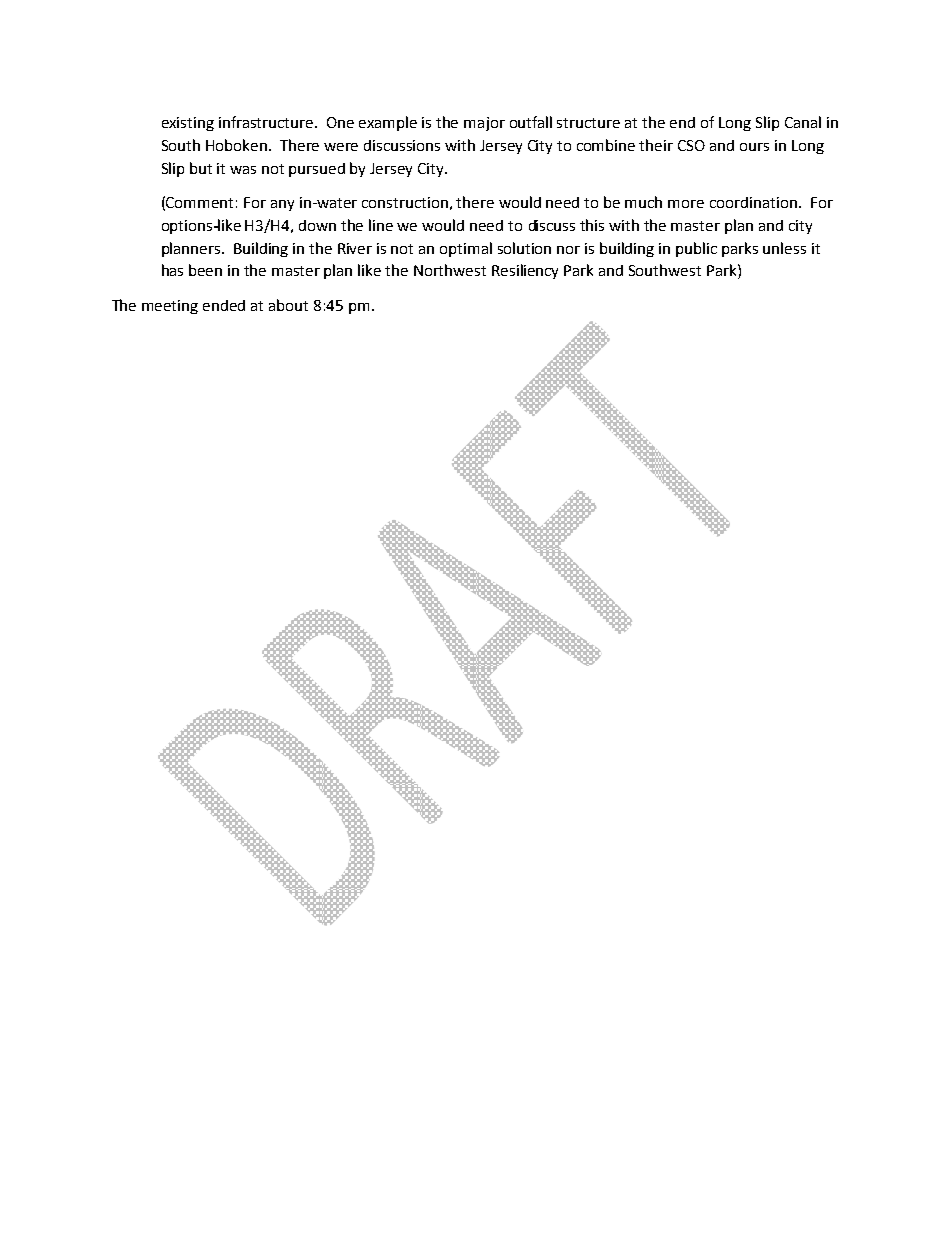 The height and width of the screenshot is (1233, 952). Describe the element at coordinates (224, 305) in the screenshot. I see `ended` at that location.
